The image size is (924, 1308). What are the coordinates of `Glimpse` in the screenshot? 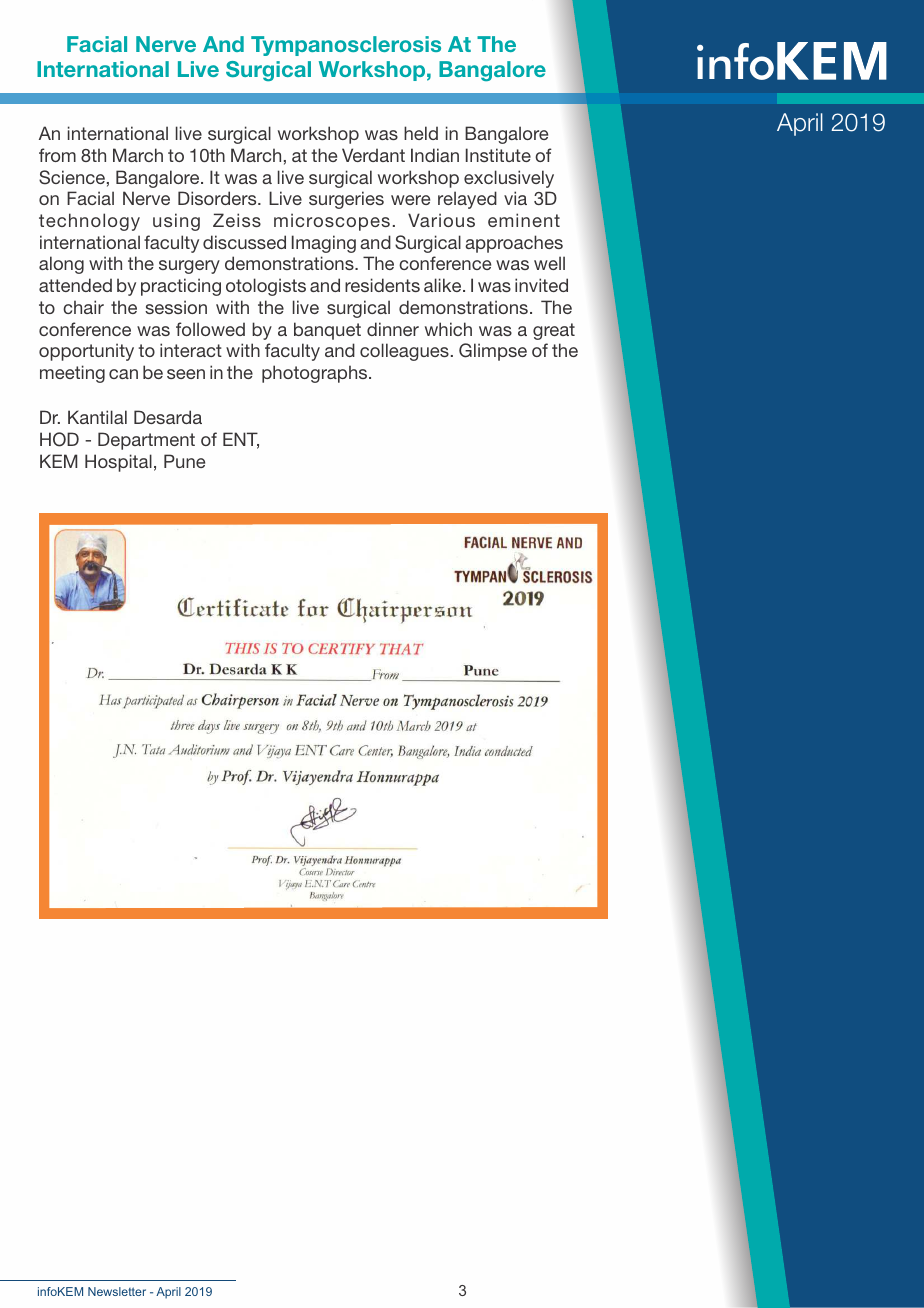 It's located at (493, 352).
